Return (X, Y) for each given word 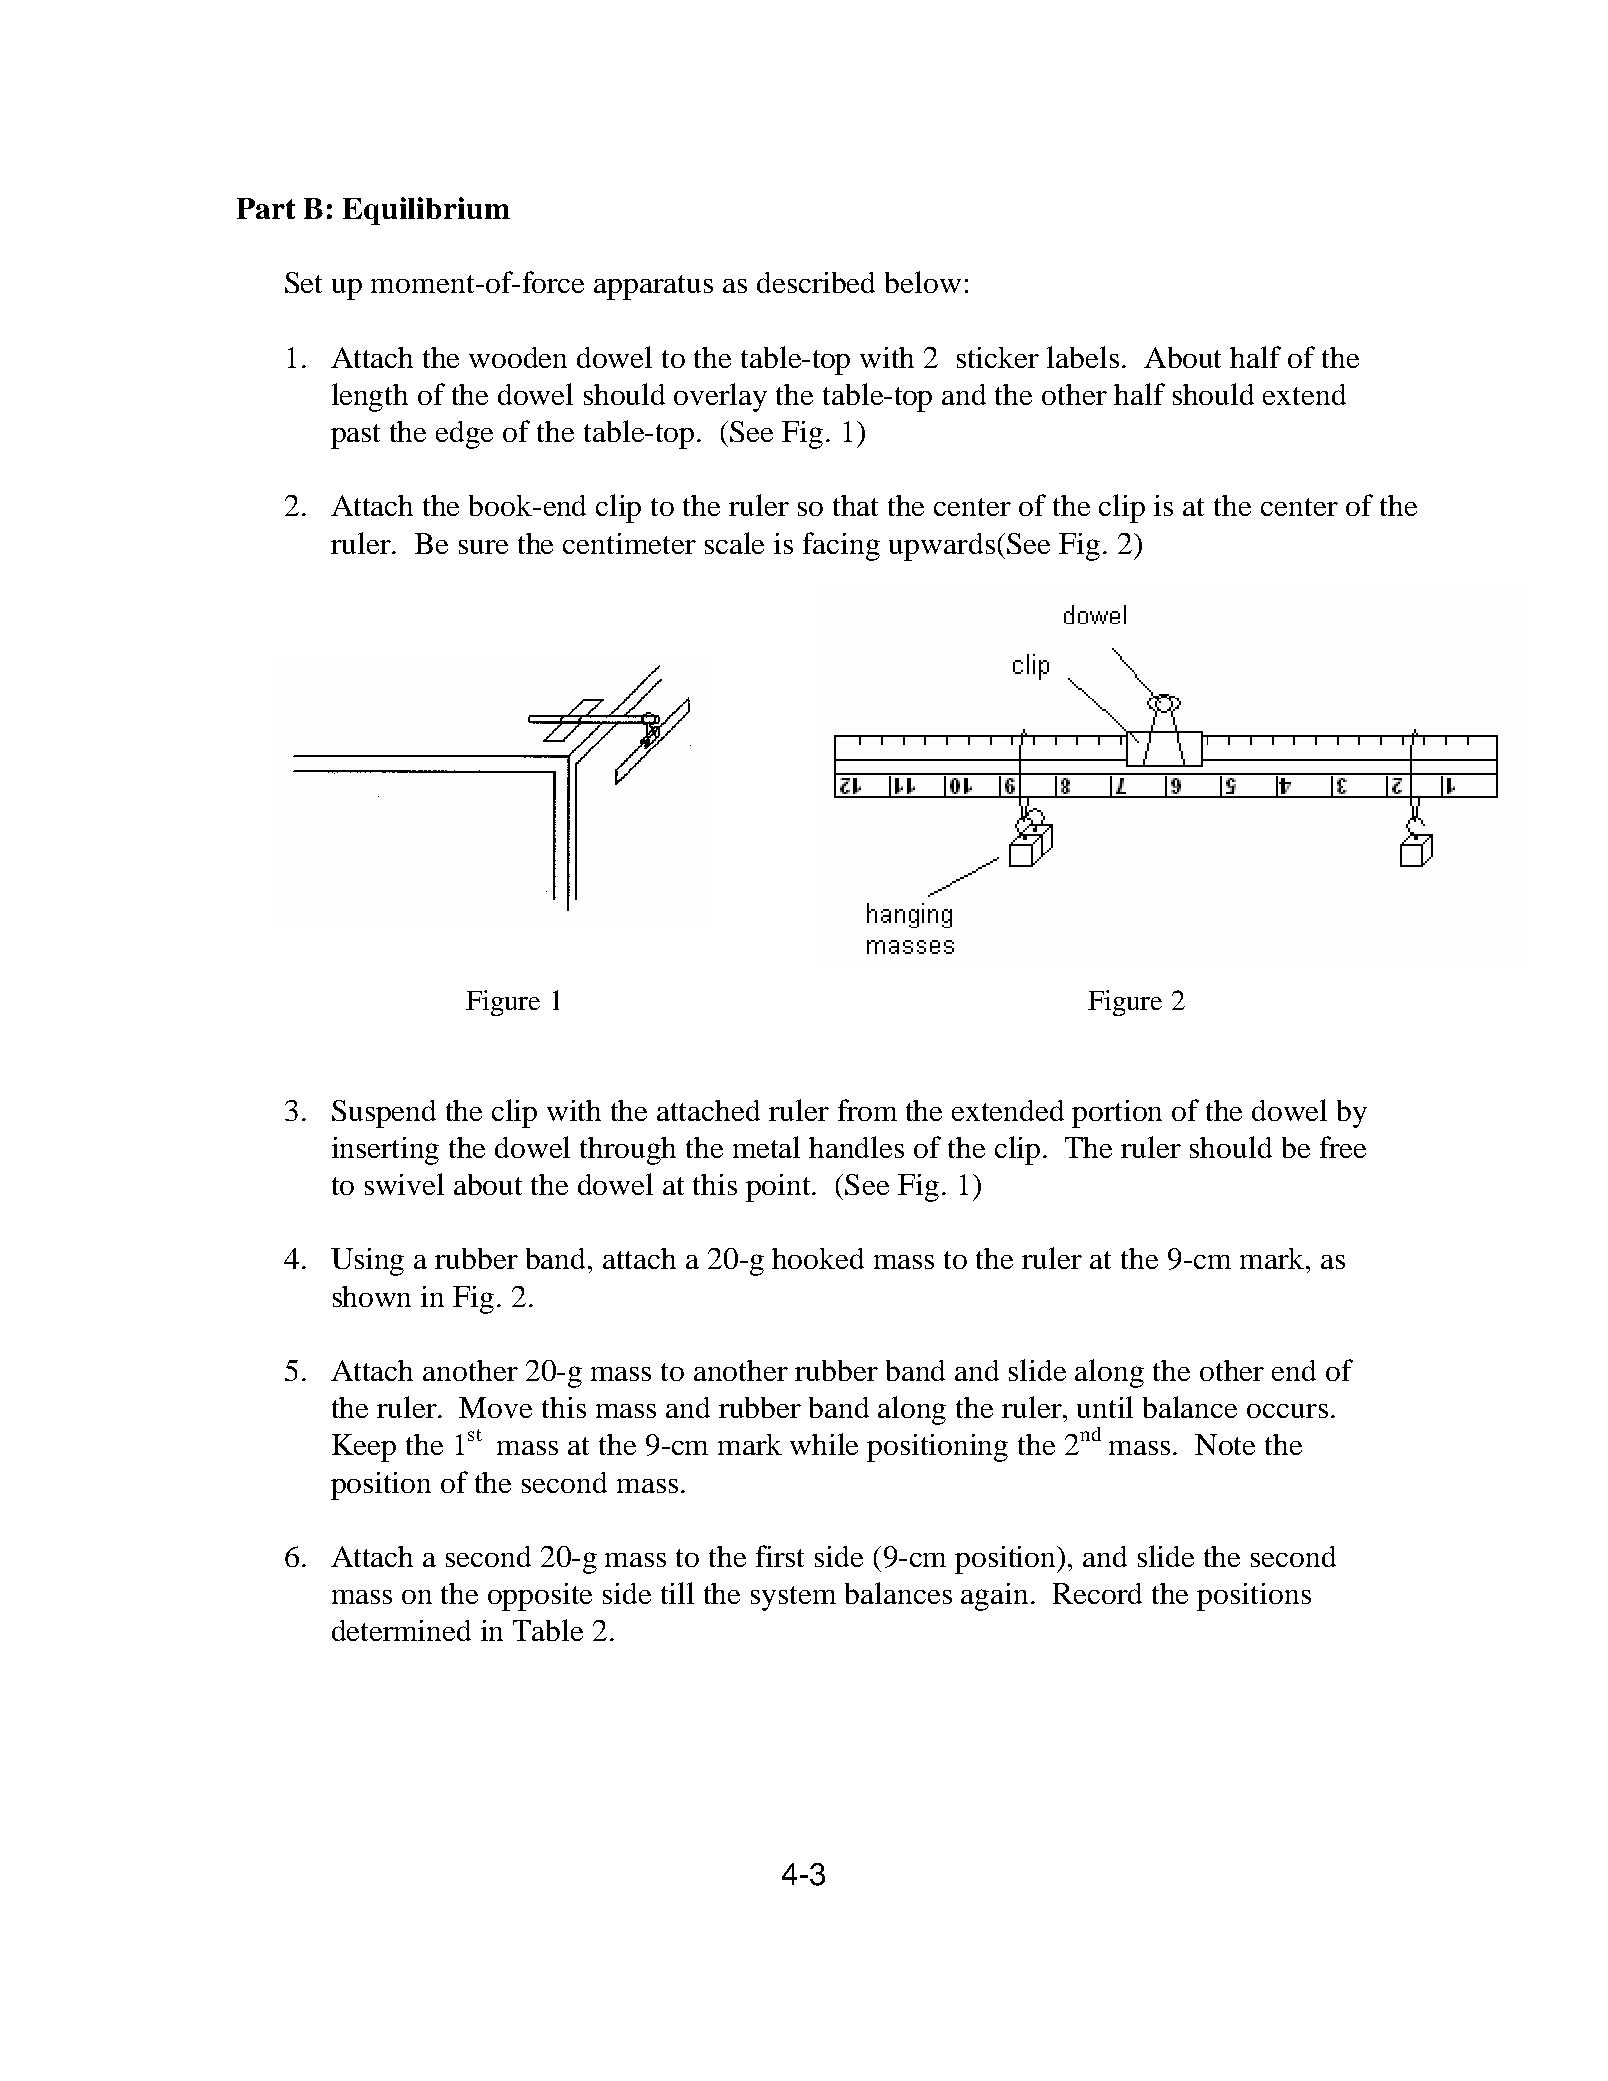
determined (401, 1630)
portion (1117, 1114)
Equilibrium (426, 211)
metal (766, 1147)
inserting (385, 1151)
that (855, 505)
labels (1083, 357)
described (816, 282)
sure (483, 547)
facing (841, 546)
